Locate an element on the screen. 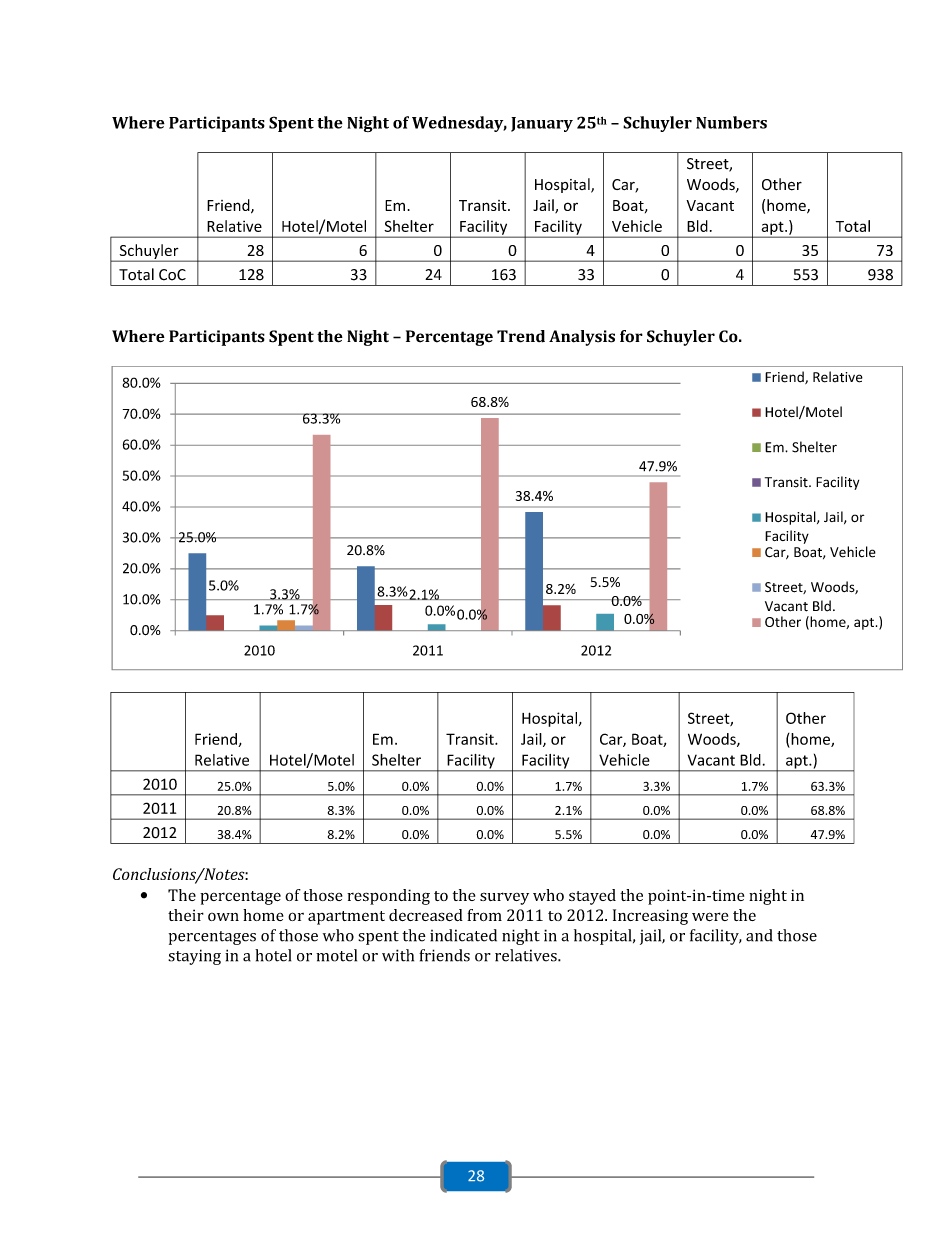 Image resolution: width=952 pixels, height=1233 pixels. survey is located at coordinates (504, 898).
